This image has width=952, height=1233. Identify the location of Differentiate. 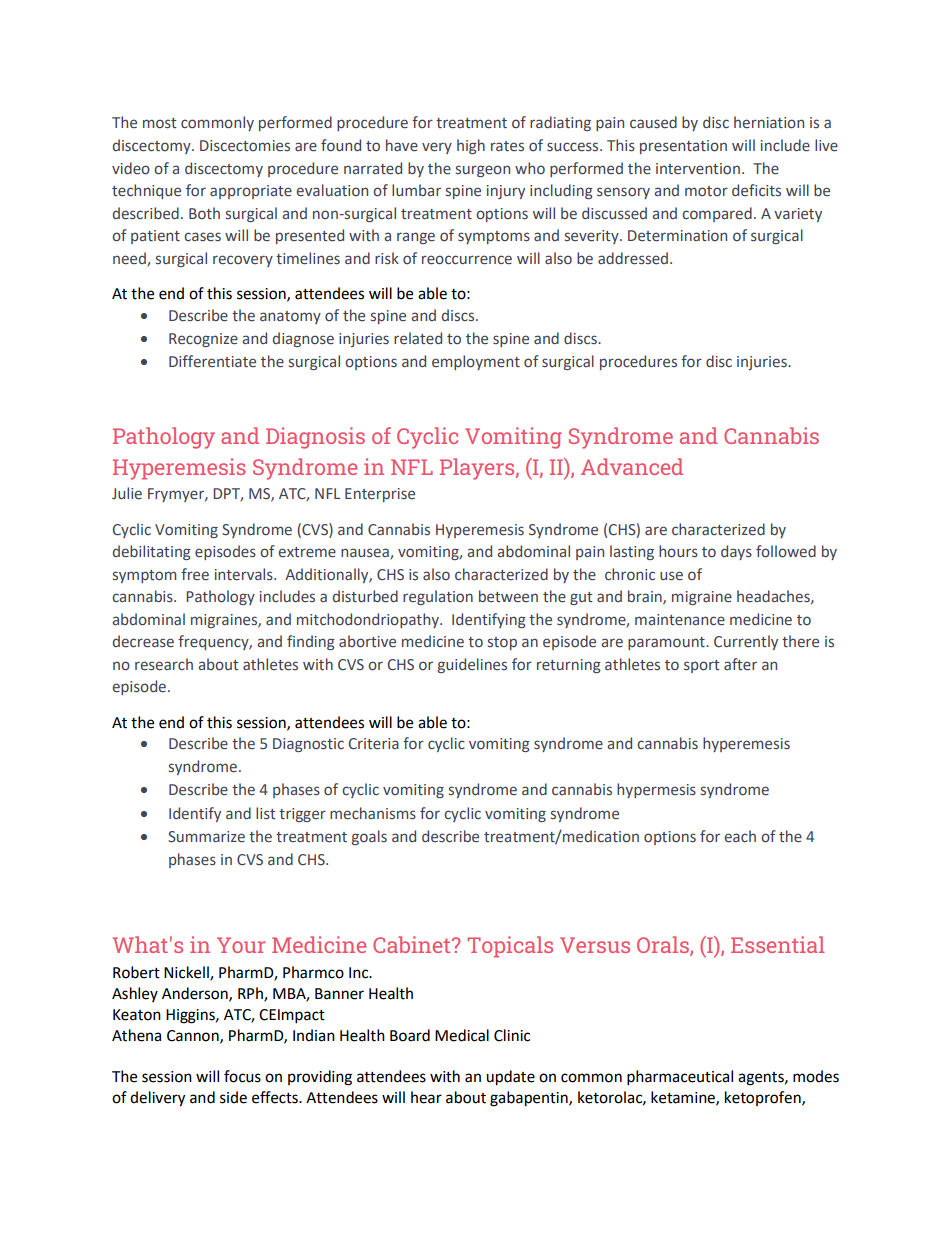
(212, 361).
